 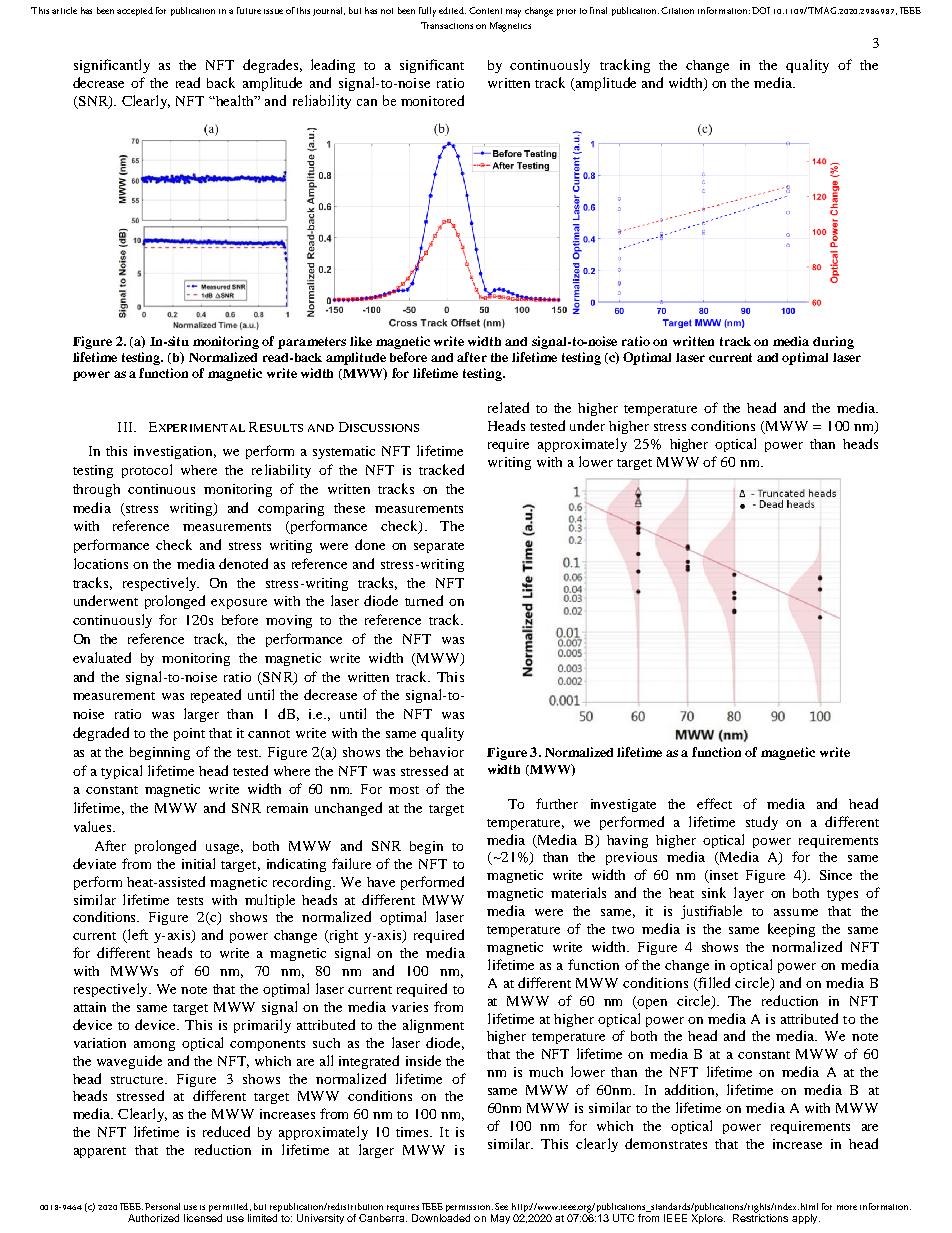 What do you see at coordinates (135, 11) in the screenshot?
I see `accepted` at bounding box center [135, 11].
